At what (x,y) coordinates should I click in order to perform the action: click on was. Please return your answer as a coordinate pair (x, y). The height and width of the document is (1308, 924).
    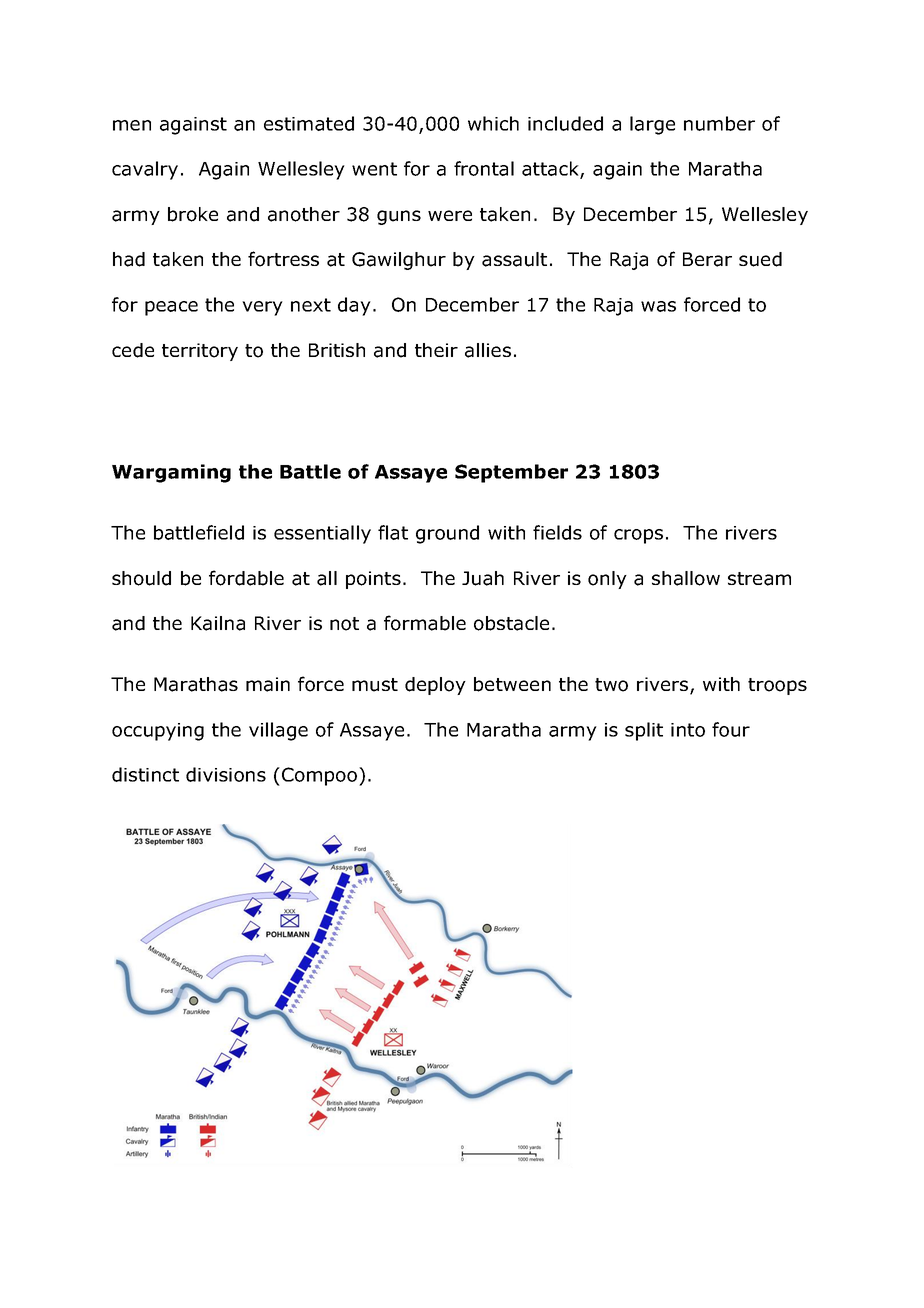
    Looking at the image, I should click on (658, 306).
